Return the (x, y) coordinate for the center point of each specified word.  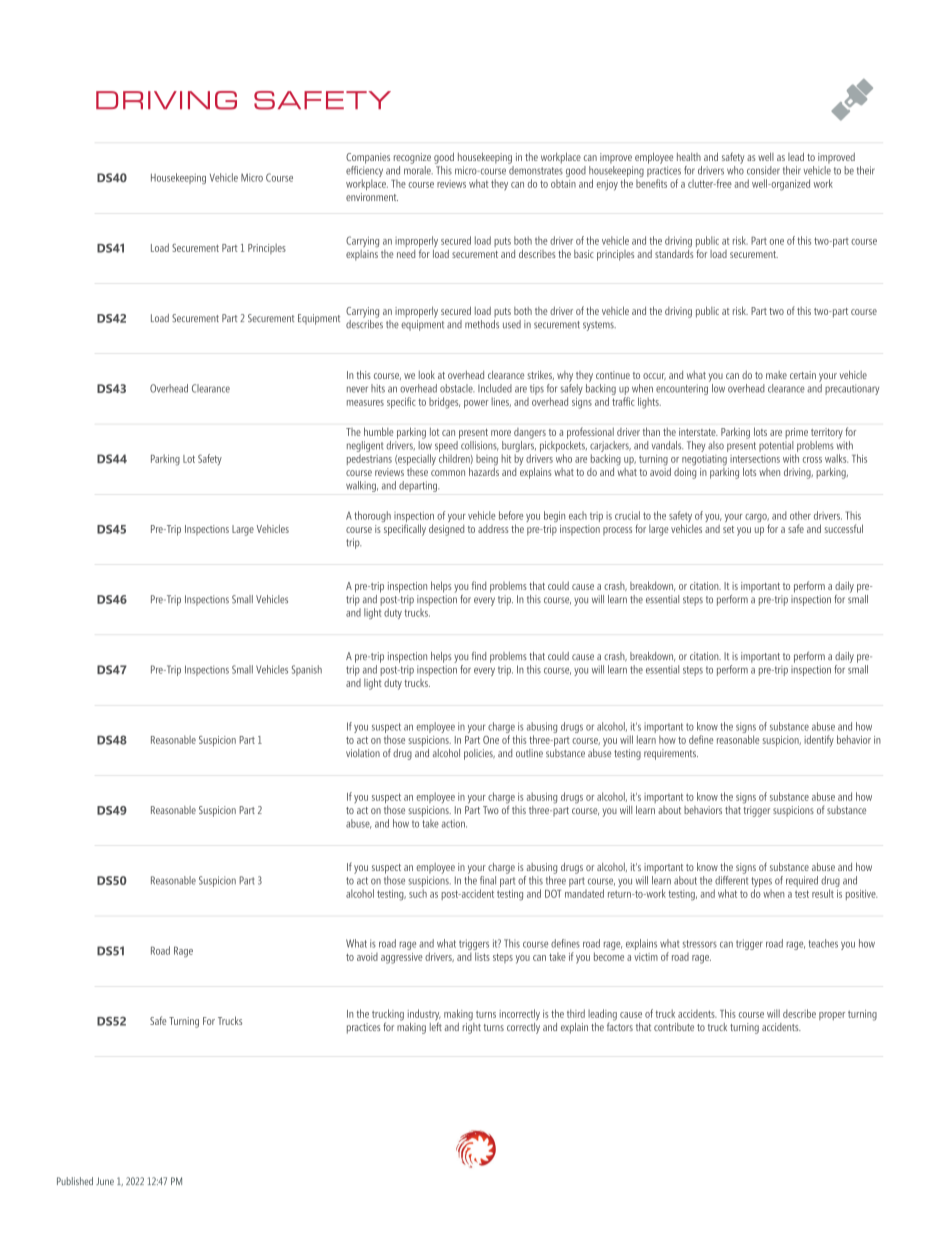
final (488, 880)
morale (418, 170)
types (761, 882)
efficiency (364, 170)
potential (776, 445)
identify (819, 741)
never (357, 389)
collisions (479, 444)
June (105, 1181)
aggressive (402, 958)
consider (763, 170)
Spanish (307, 670)
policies (479, 754)
